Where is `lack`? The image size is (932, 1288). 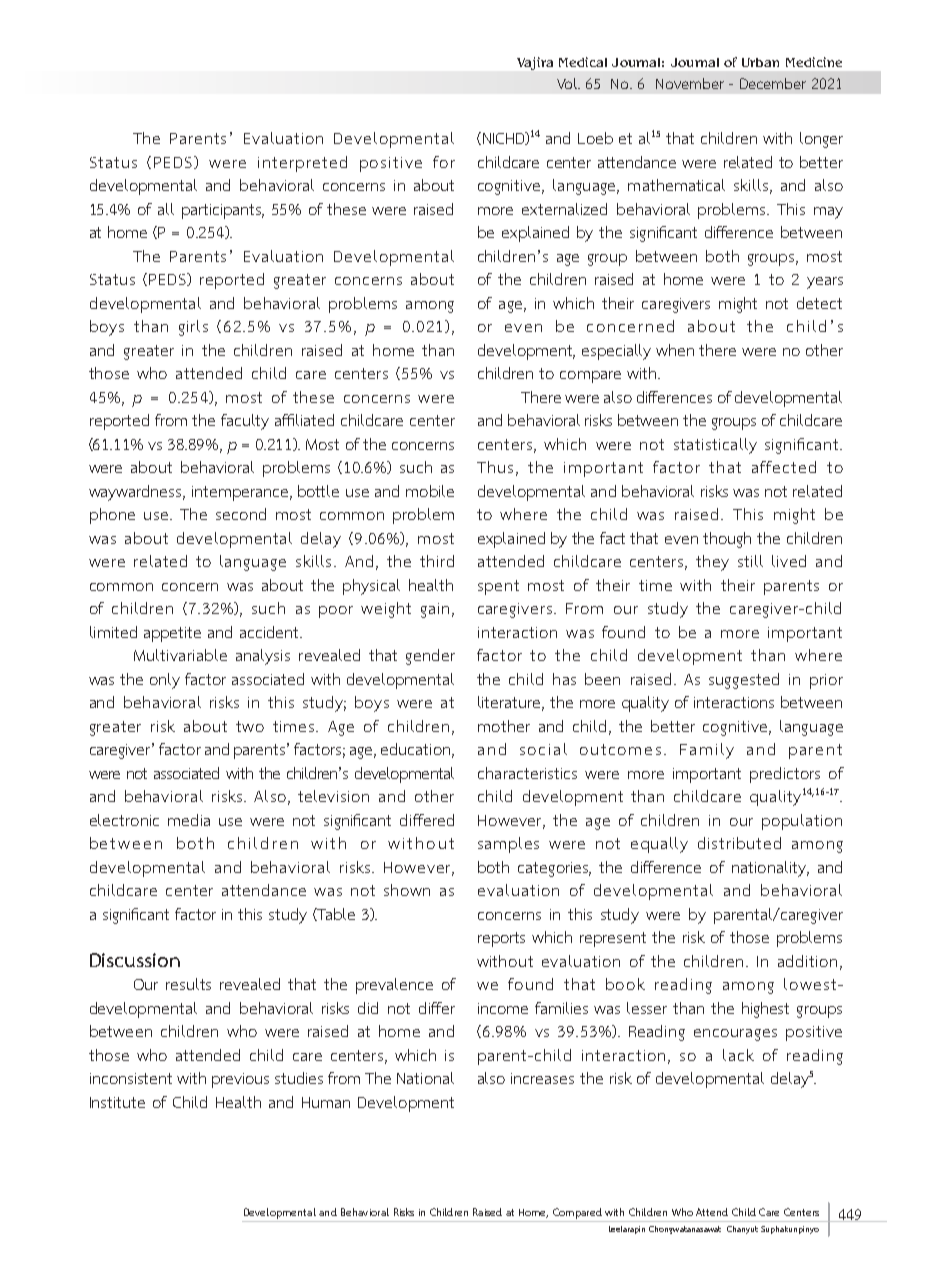
lack is located at coordinates (738, 1055).
